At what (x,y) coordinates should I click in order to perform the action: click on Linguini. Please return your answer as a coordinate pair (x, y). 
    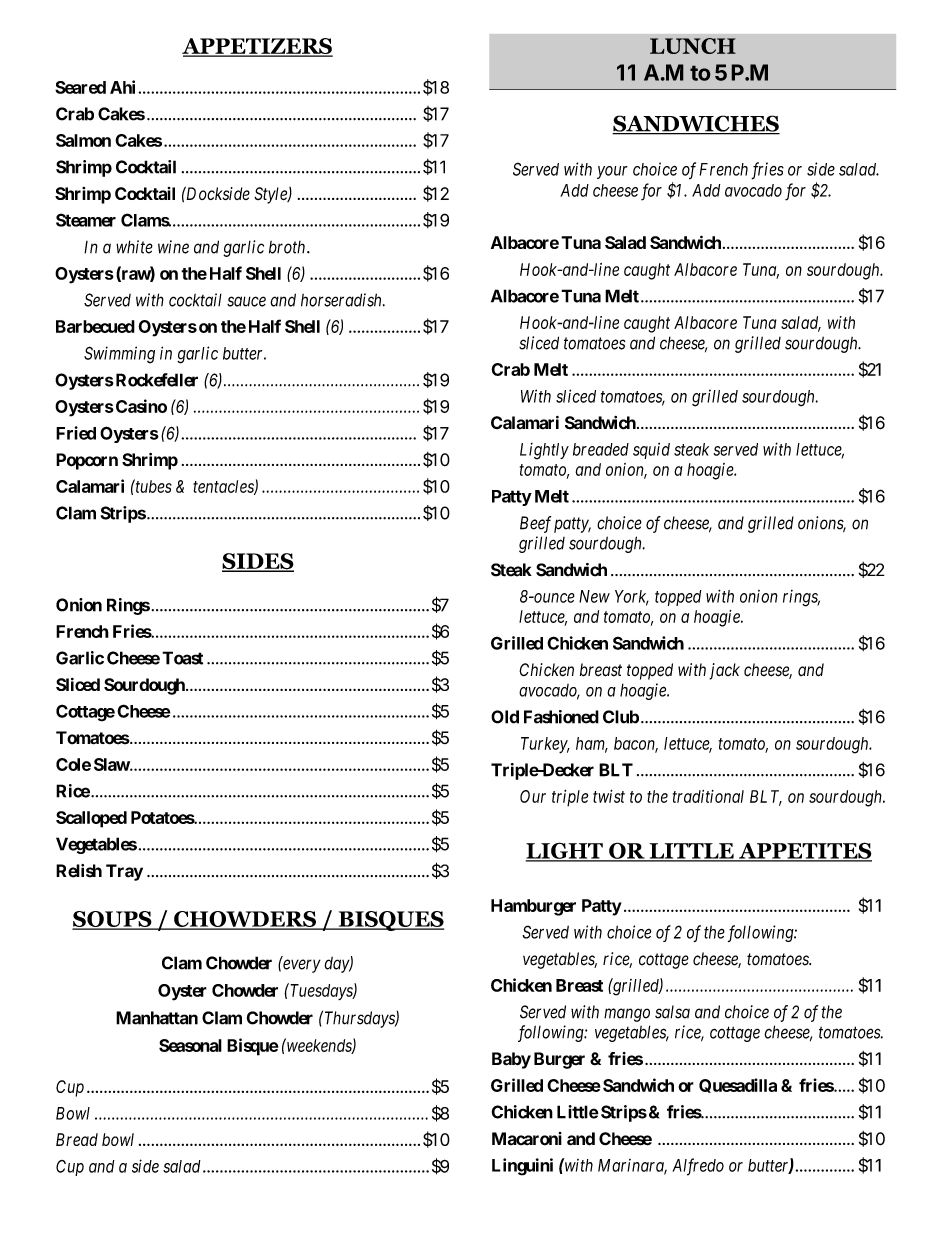
    Looking at the image, I should click on (522, 1167).
